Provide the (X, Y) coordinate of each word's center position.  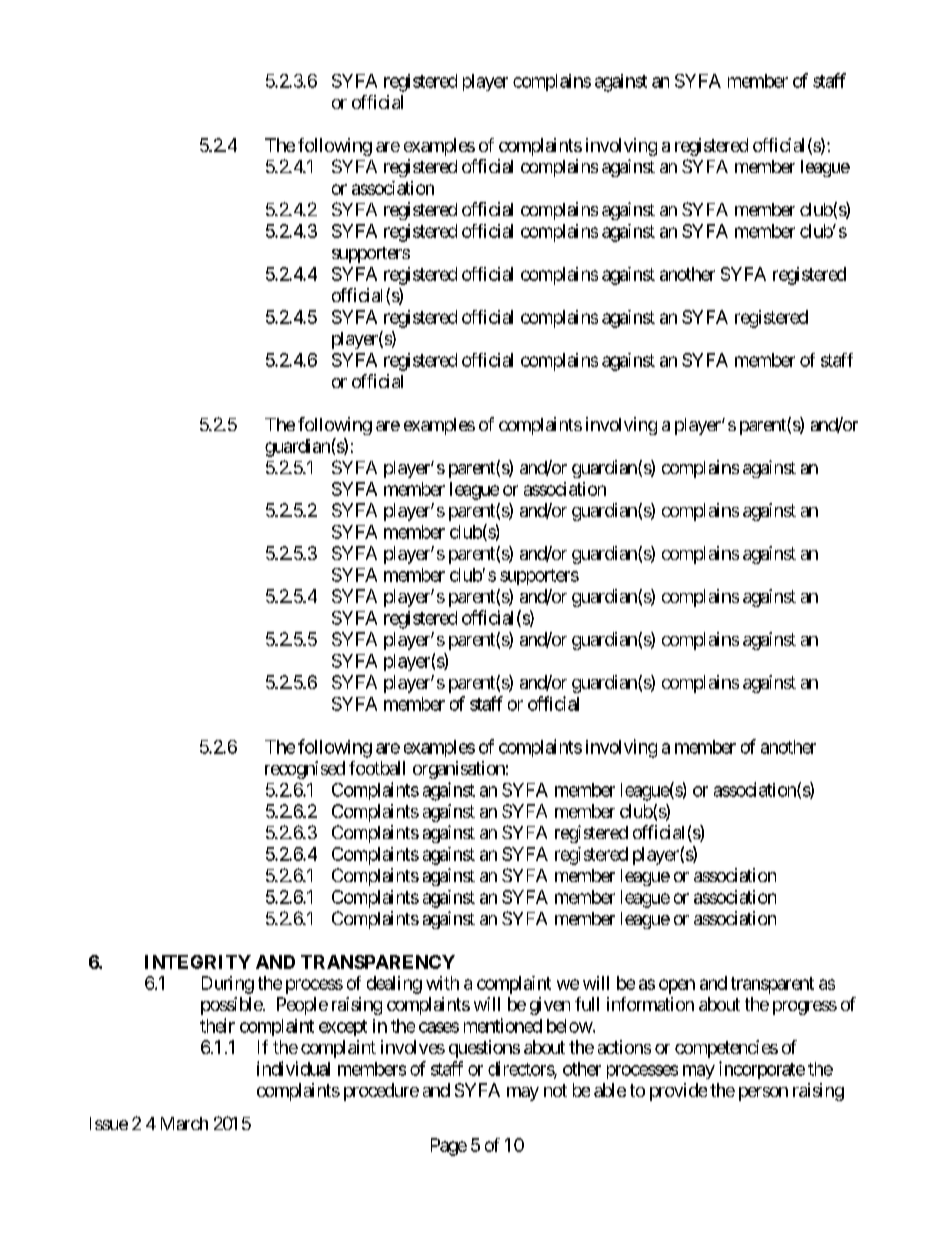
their (217, 1025)
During (228, 985)
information (650, 1004)
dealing (394, 985)
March (184, 1123)
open (677, 986)
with (442, 983)
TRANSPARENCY (378, 962)
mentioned (503, 1025)
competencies (726, 1049)
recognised (305, 770)
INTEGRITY (198, 962)
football (377, 768)
